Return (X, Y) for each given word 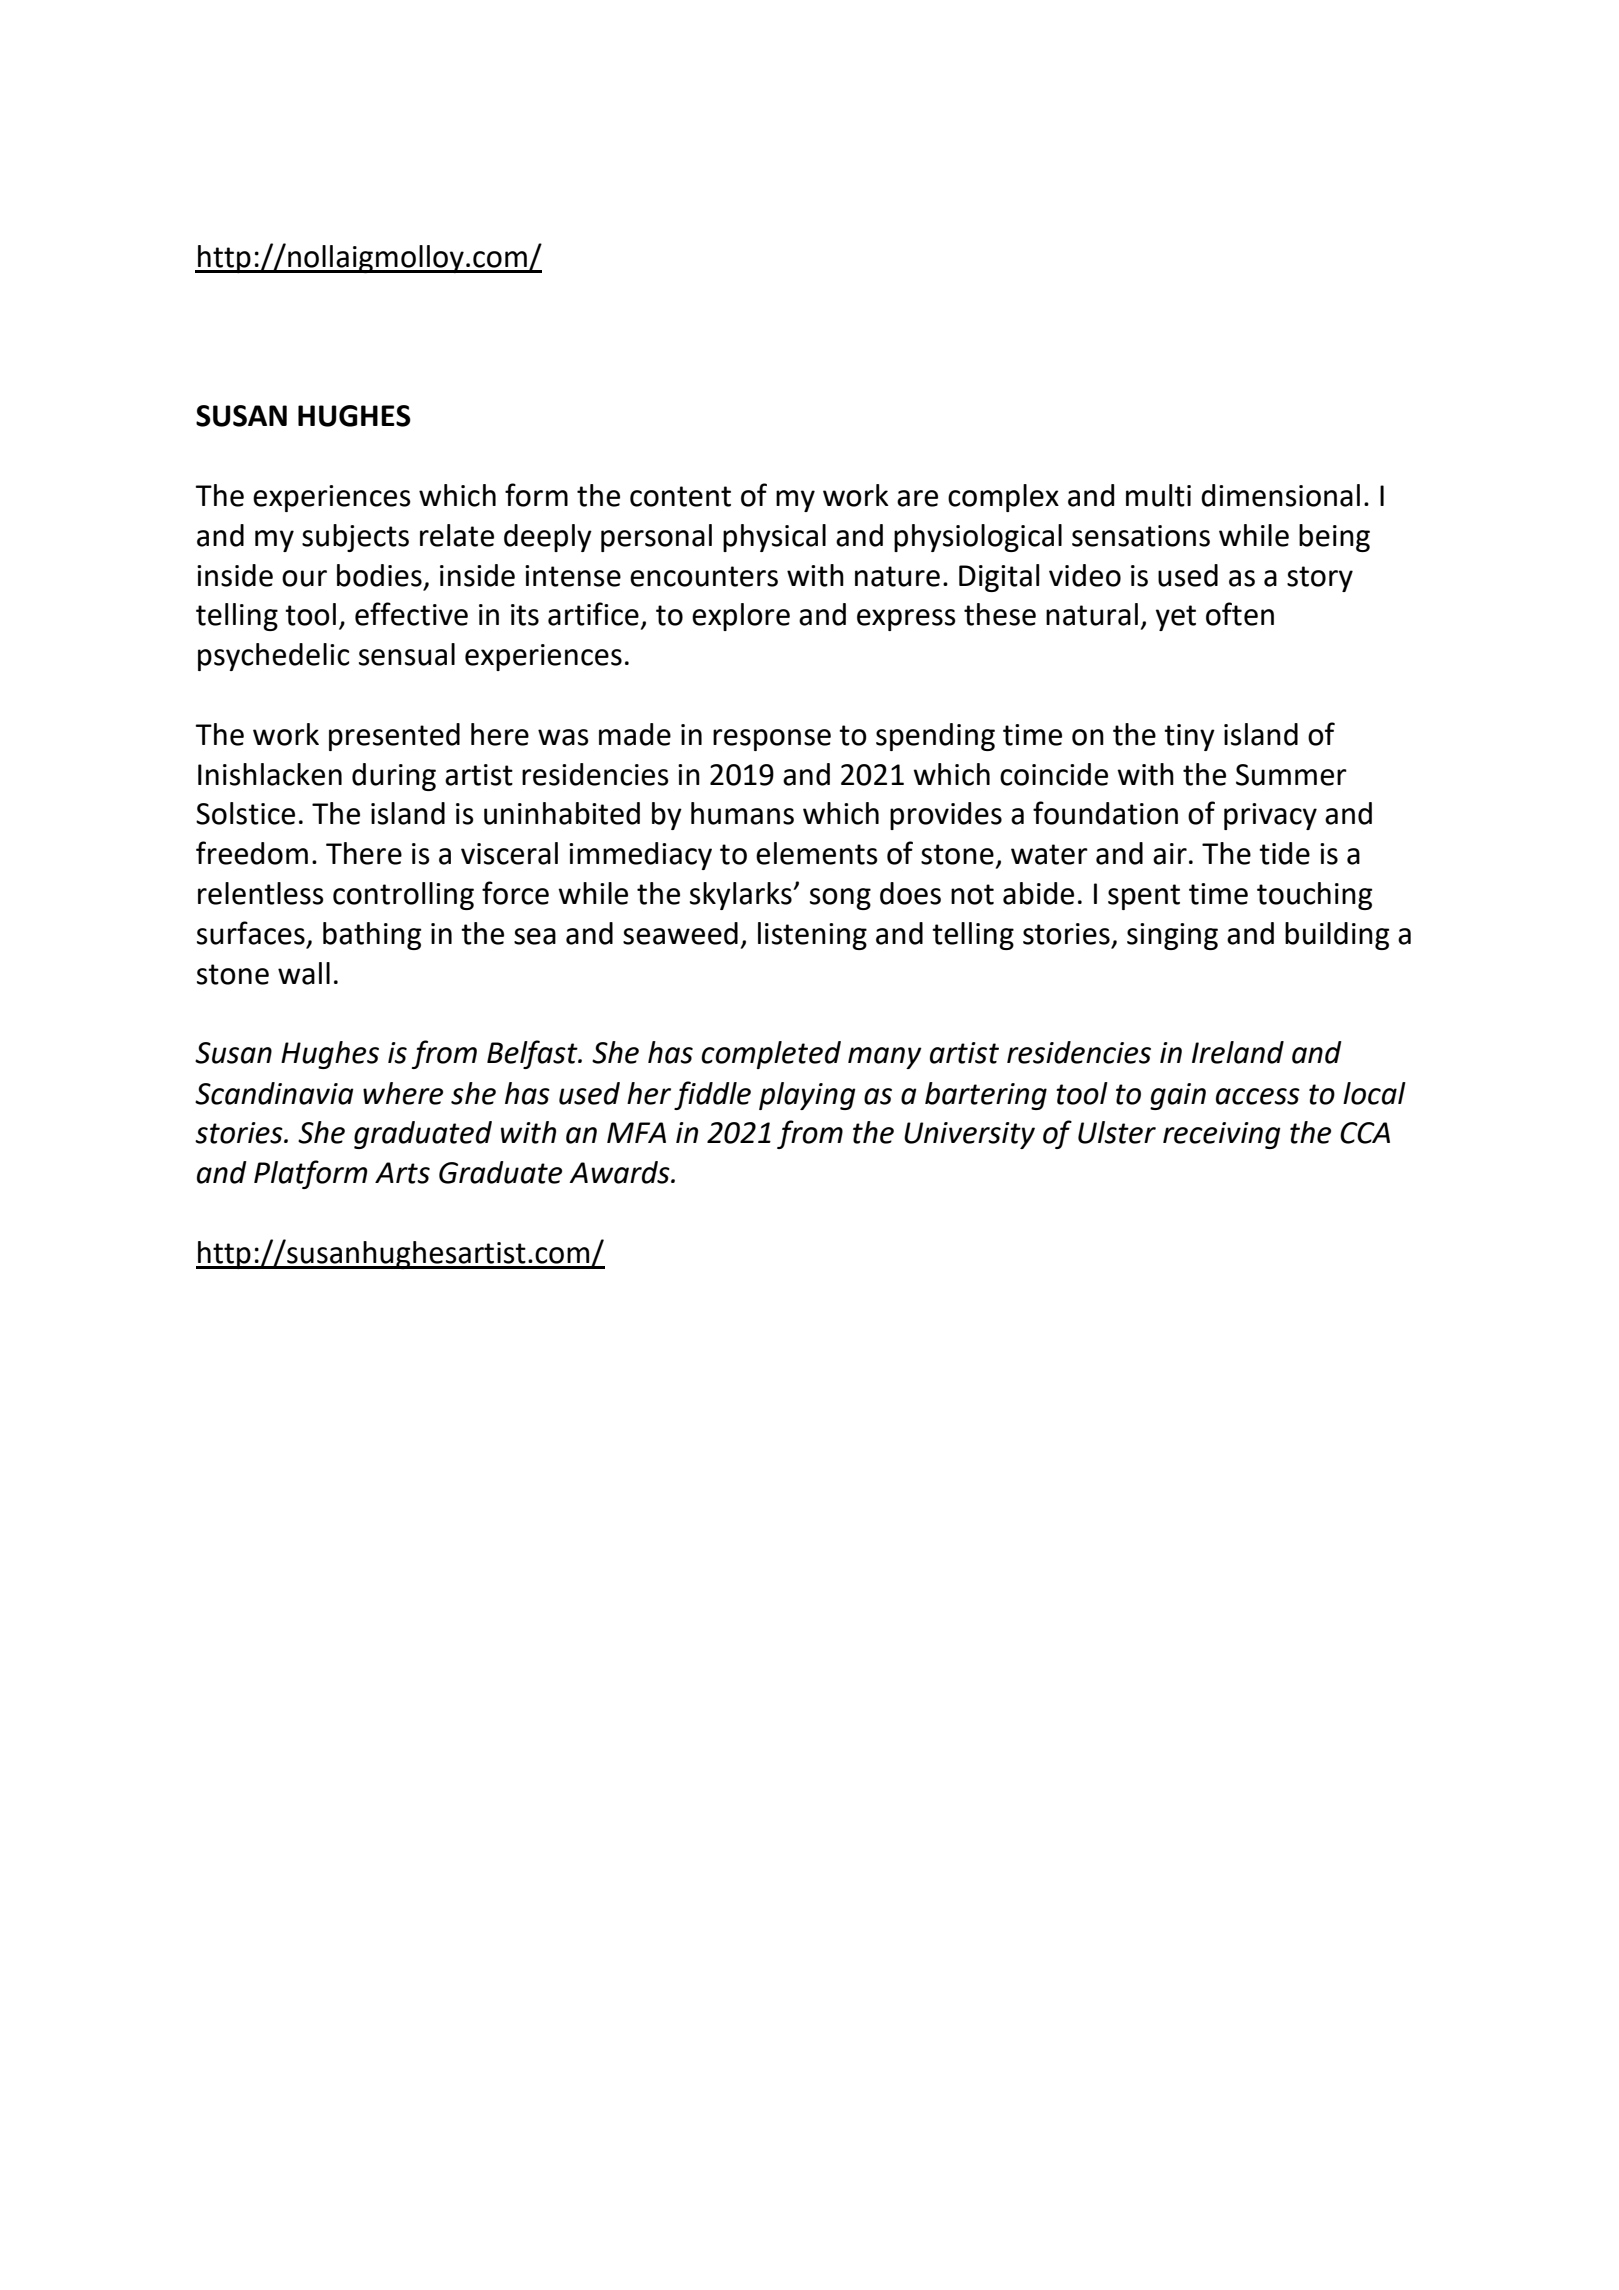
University (969, 1135)
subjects (355, 538)
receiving (1222, 1135)
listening (812, 936)
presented (394, 737)
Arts (402, 1173)
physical (774, 538)
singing (1172, 936)
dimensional (1280, 495)
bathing (372, 936)
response (772, 740)
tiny (1189, 737)
